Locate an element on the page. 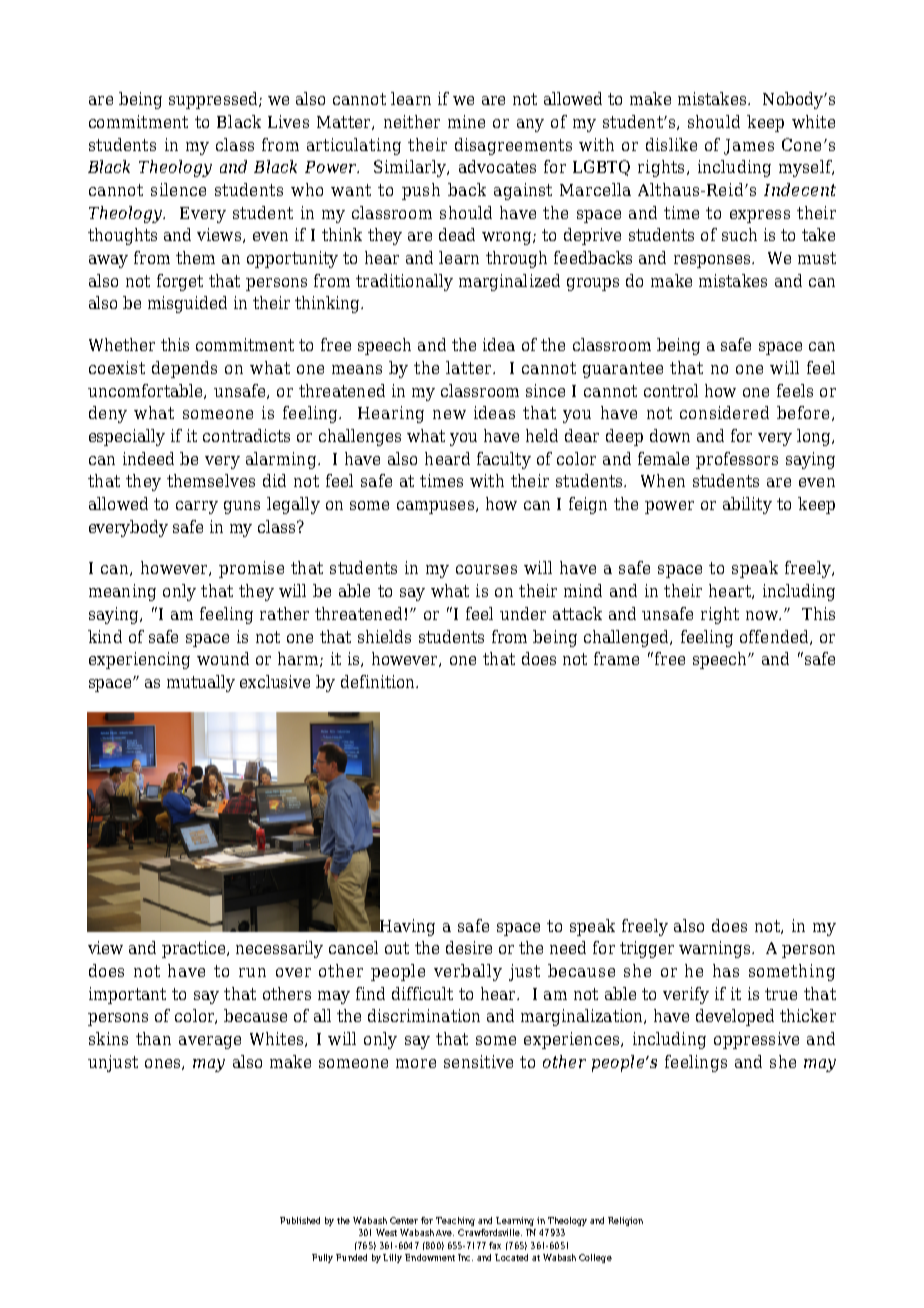 This image has height=1308, width=924. ability is located at coordinates (747, 505).
